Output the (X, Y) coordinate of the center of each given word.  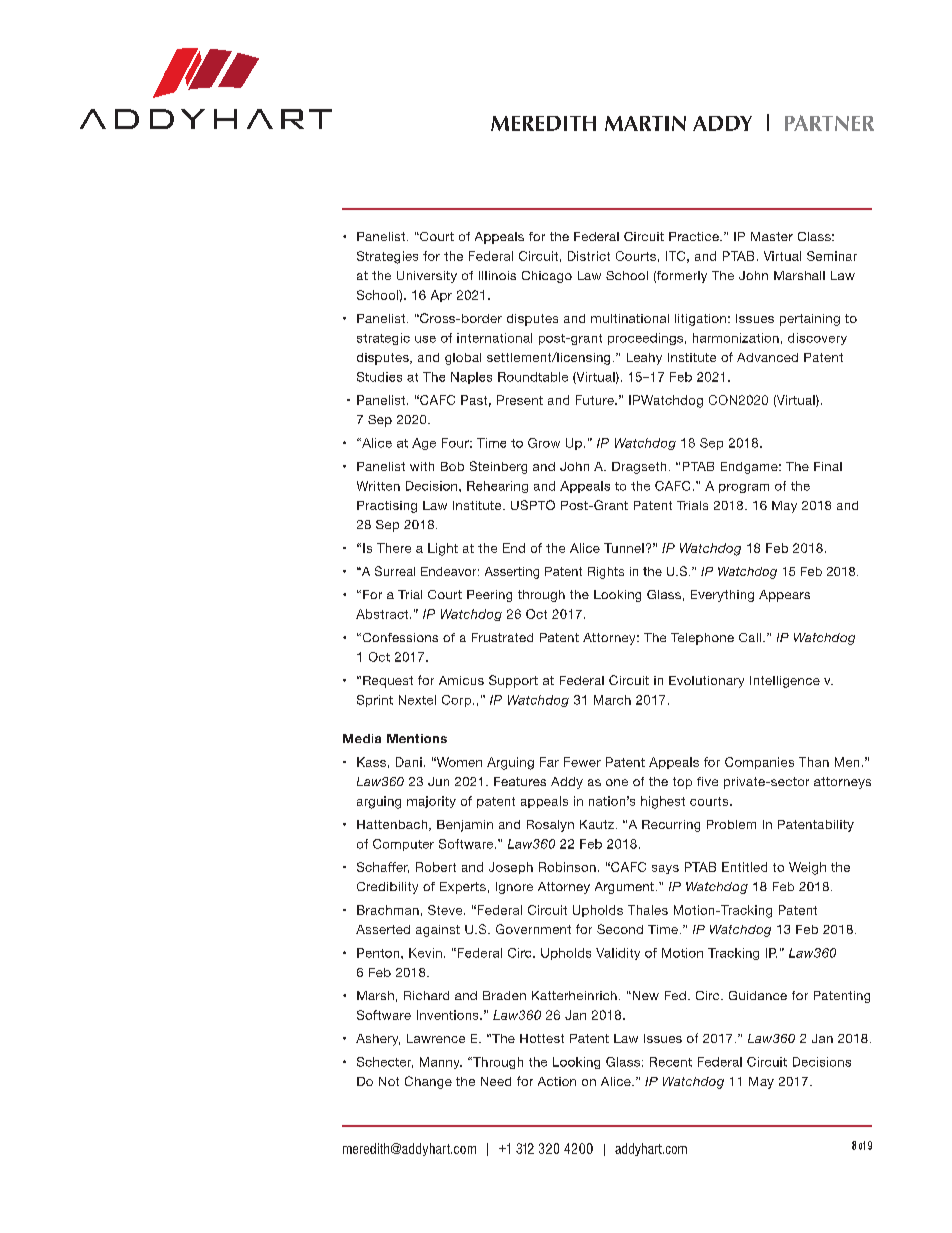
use (425, 339)
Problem (731, 824)
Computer (403, 845)
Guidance (758, 995)
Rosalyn (550, 826)
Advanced (767, 357)
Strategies (387, 257)
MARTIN (645, 123)
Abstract (383, 614)
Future (596, 400)
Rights (606, 573)
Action (557, 1081)
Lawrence (436, 1038)
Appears (784, 596)
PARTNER (829, 123)
